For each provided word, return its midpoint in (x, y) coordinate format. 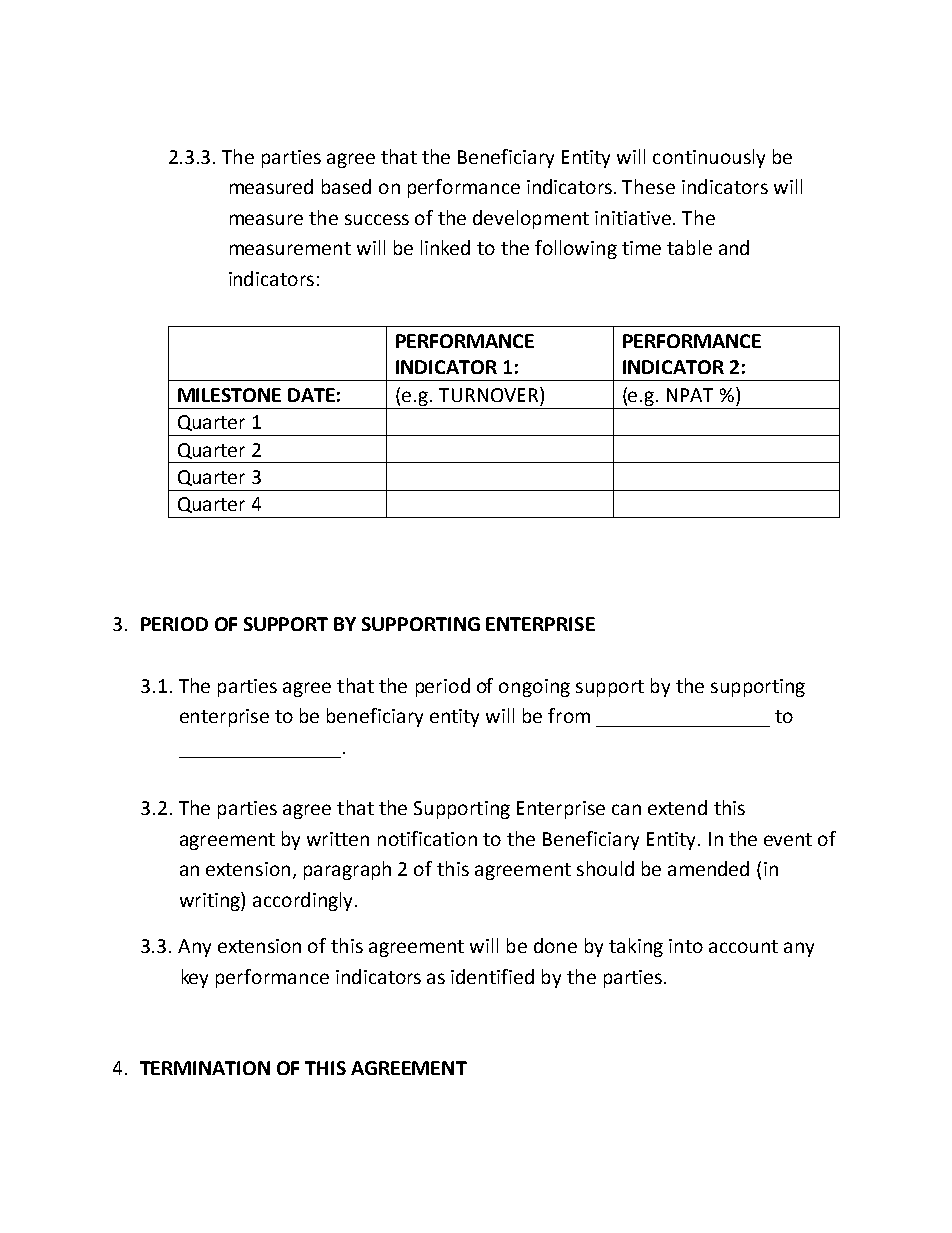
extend (677, 807)
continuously (709, 158)
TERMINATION (205, 1068)
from (569, 715)
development (531, 219)
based (346, 186)
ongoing (534, 688)
